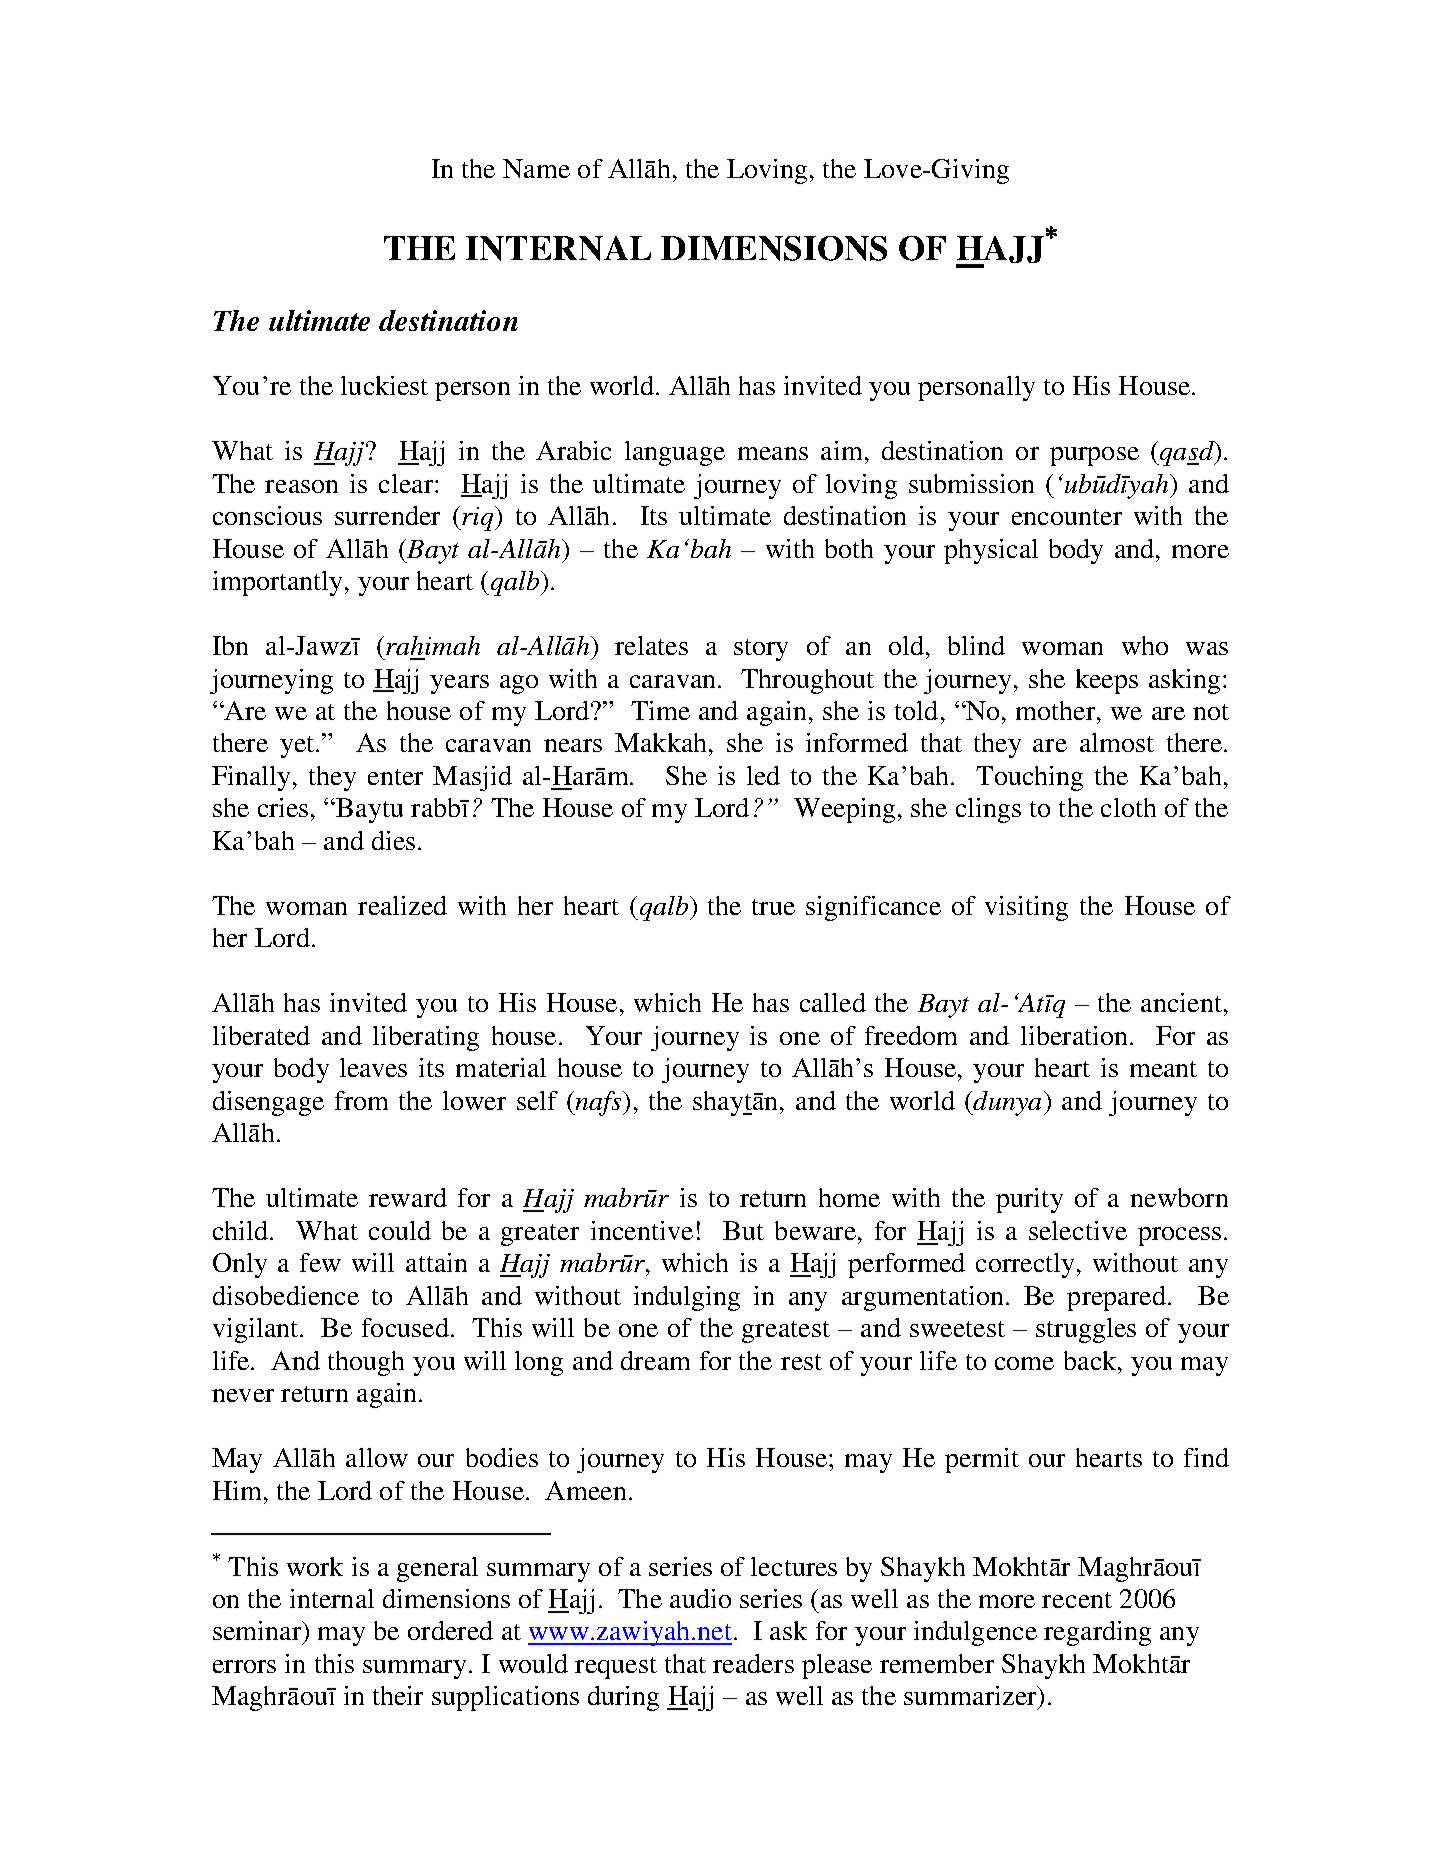  Describe the element at coordinates (536, 168) in the page. I see `Name` at that location.
